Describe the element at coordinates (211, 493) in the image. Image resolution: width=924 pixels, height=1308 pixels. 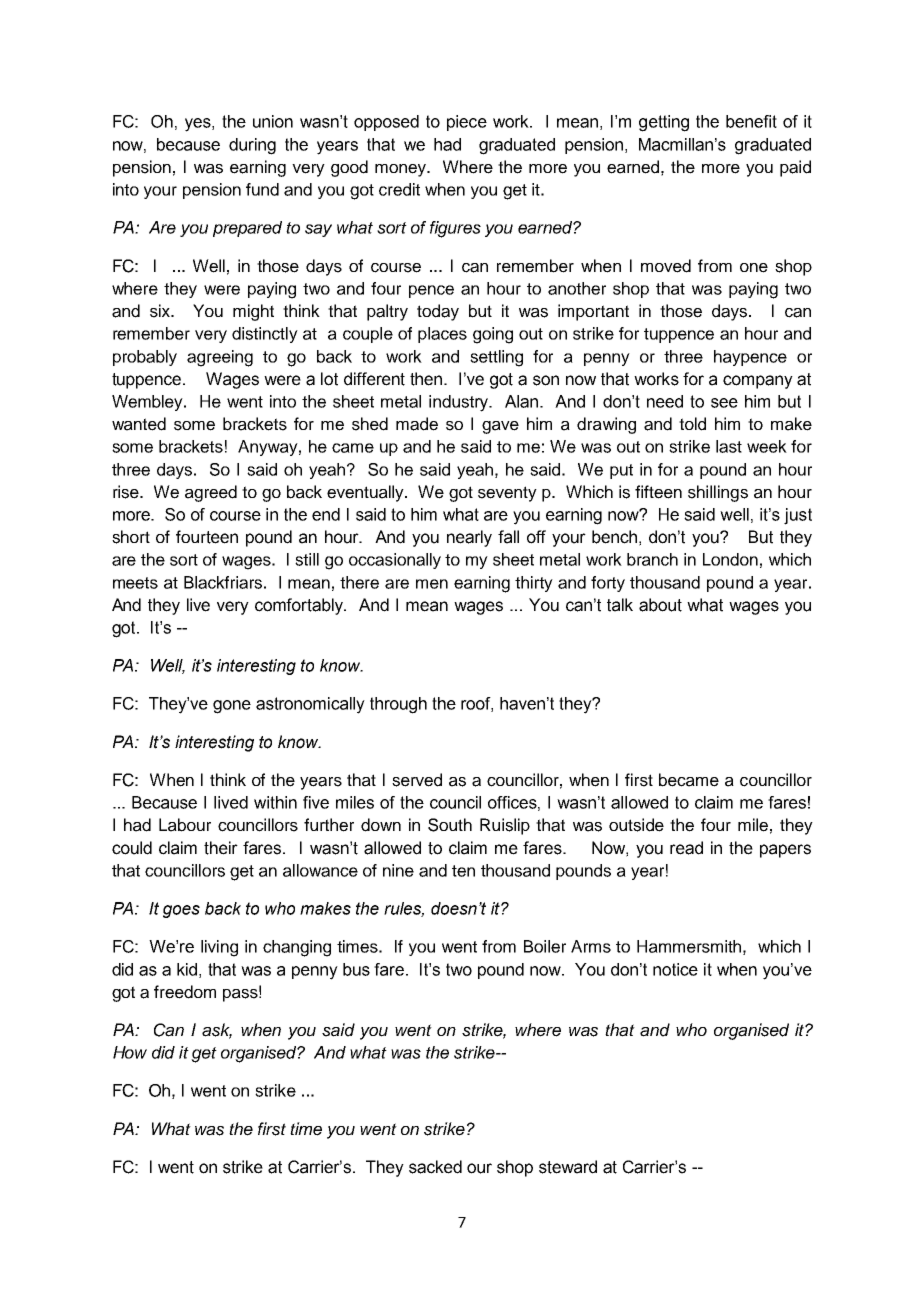
I see `agreed` at that location.
